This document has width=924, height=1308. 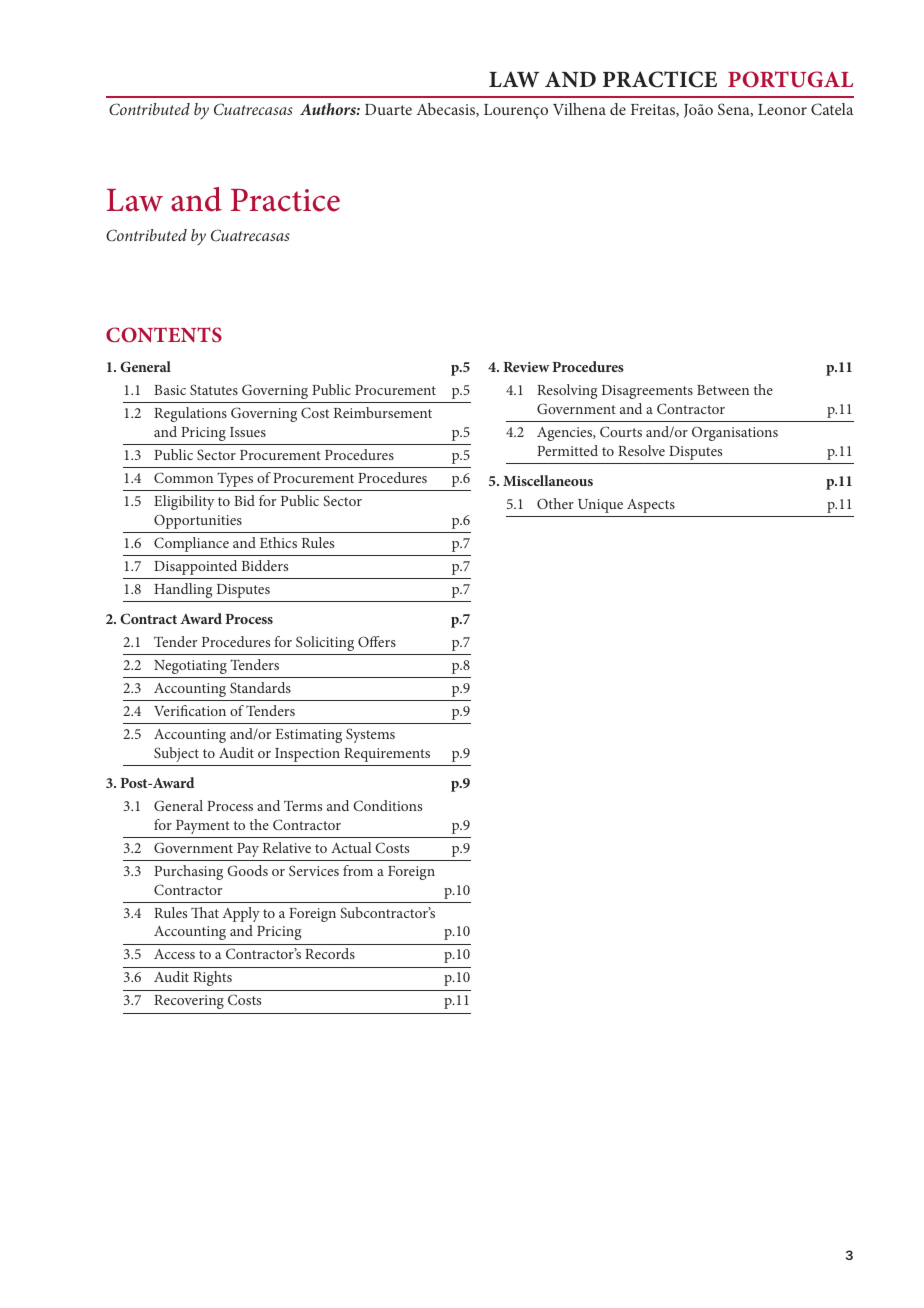 I want to click on Recovering, so click(x=189, y=1002).
